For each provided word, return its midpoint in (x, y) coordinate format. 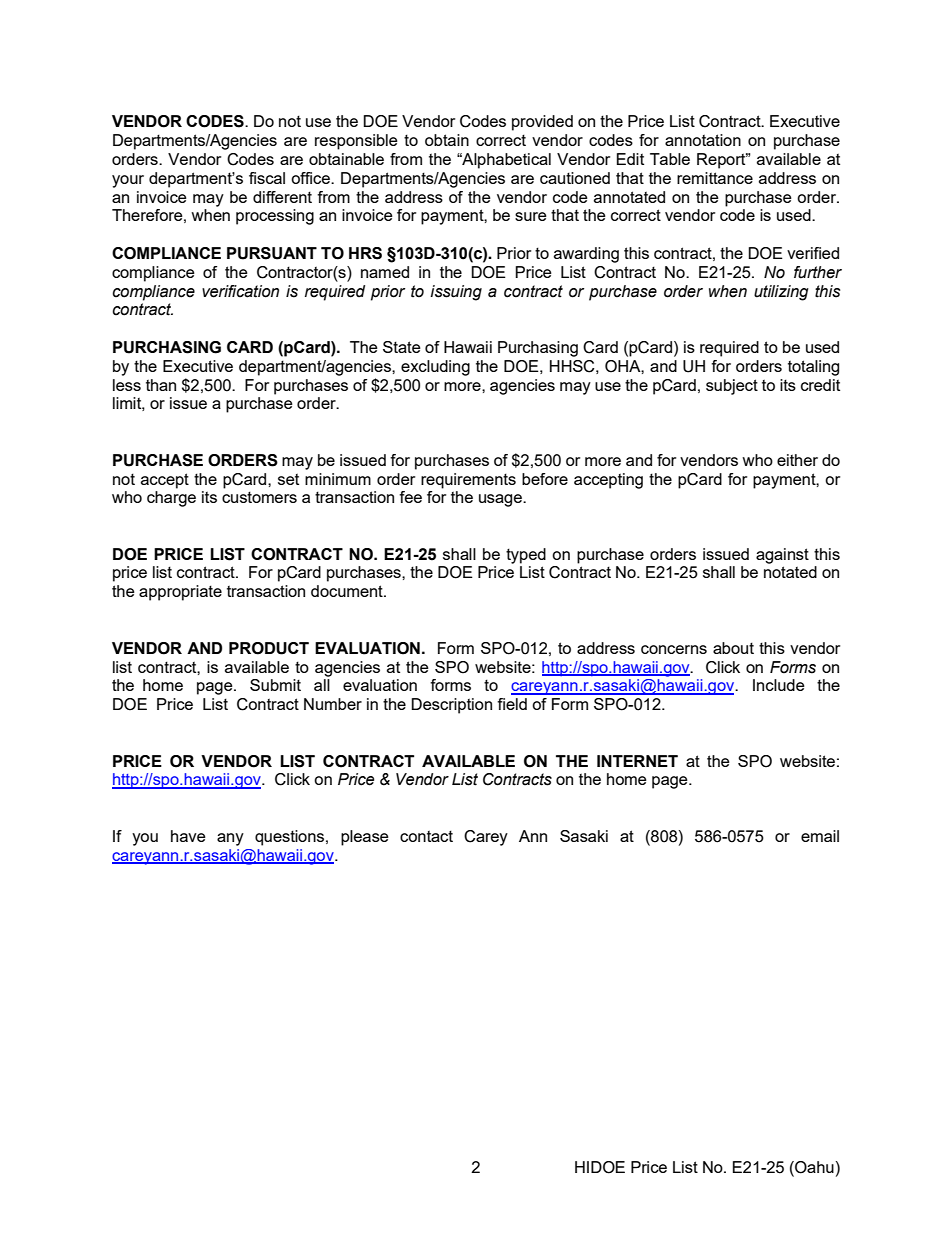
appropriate (180, 593)
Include (779, 685)
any (230, 839)
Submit (275, 685)
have (188, 836)
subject (732, 387)
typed (526, 556)
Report (722, 161)
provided (542, 123)
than (161, 385)
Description (451, 706)
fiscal (267, 178)
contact (426, 836)
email (820, 836)
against (782, 556)
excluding (435, 368)
